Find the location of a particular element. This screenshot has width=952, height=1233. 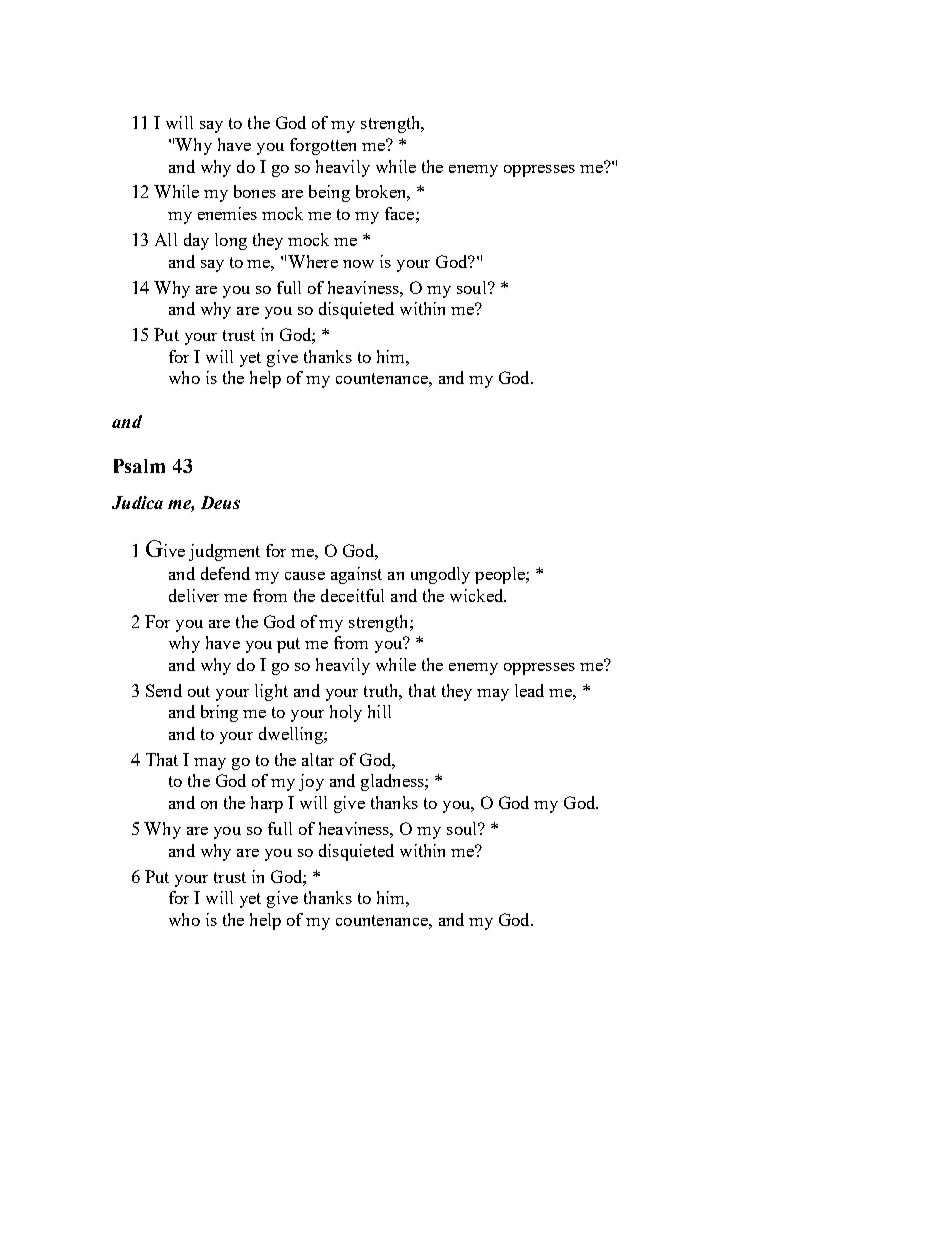

gladness is located at coordinates (393, 782).
